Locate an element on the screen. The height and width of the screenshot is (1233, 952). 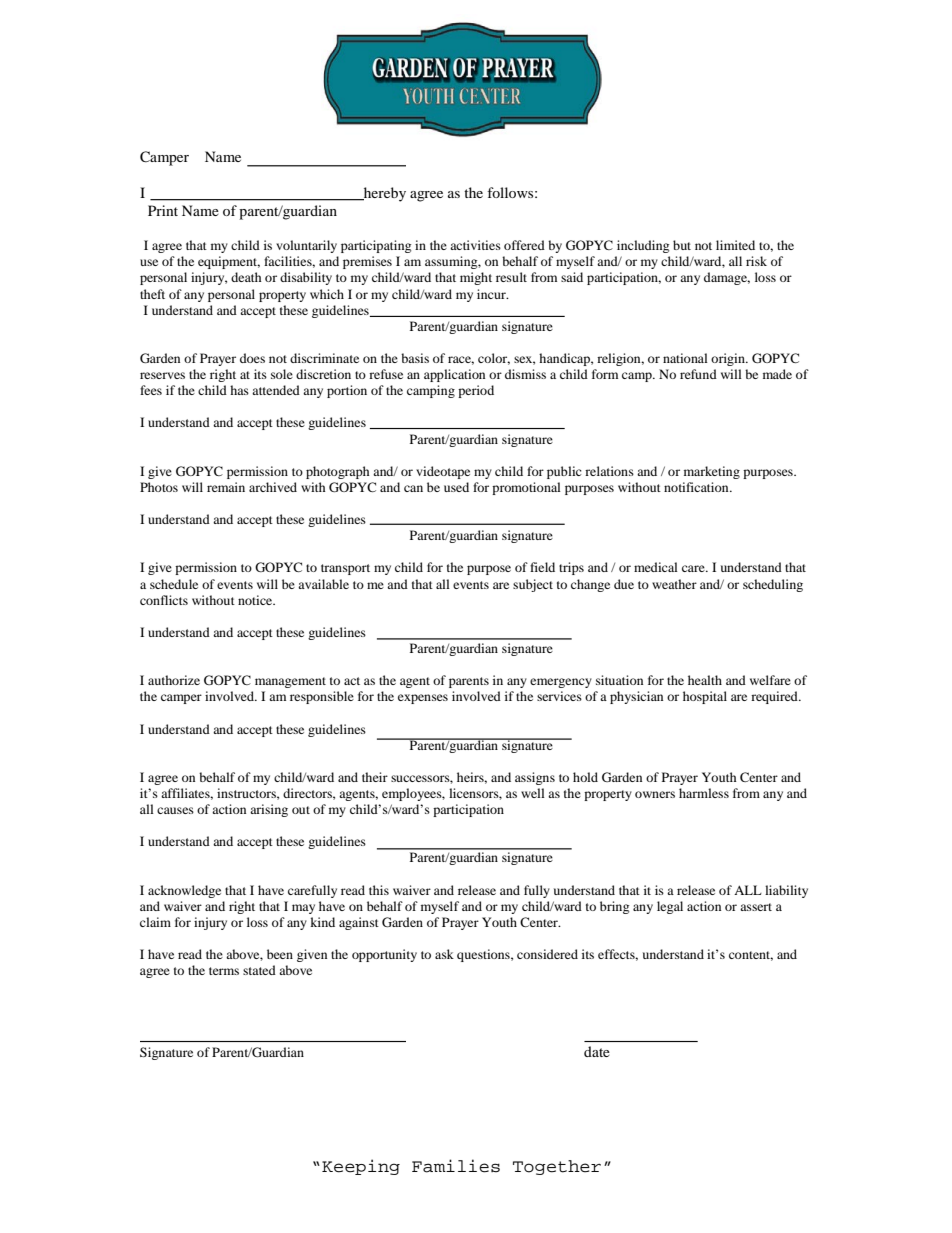
Families is located at coordinates (456, 1166).
